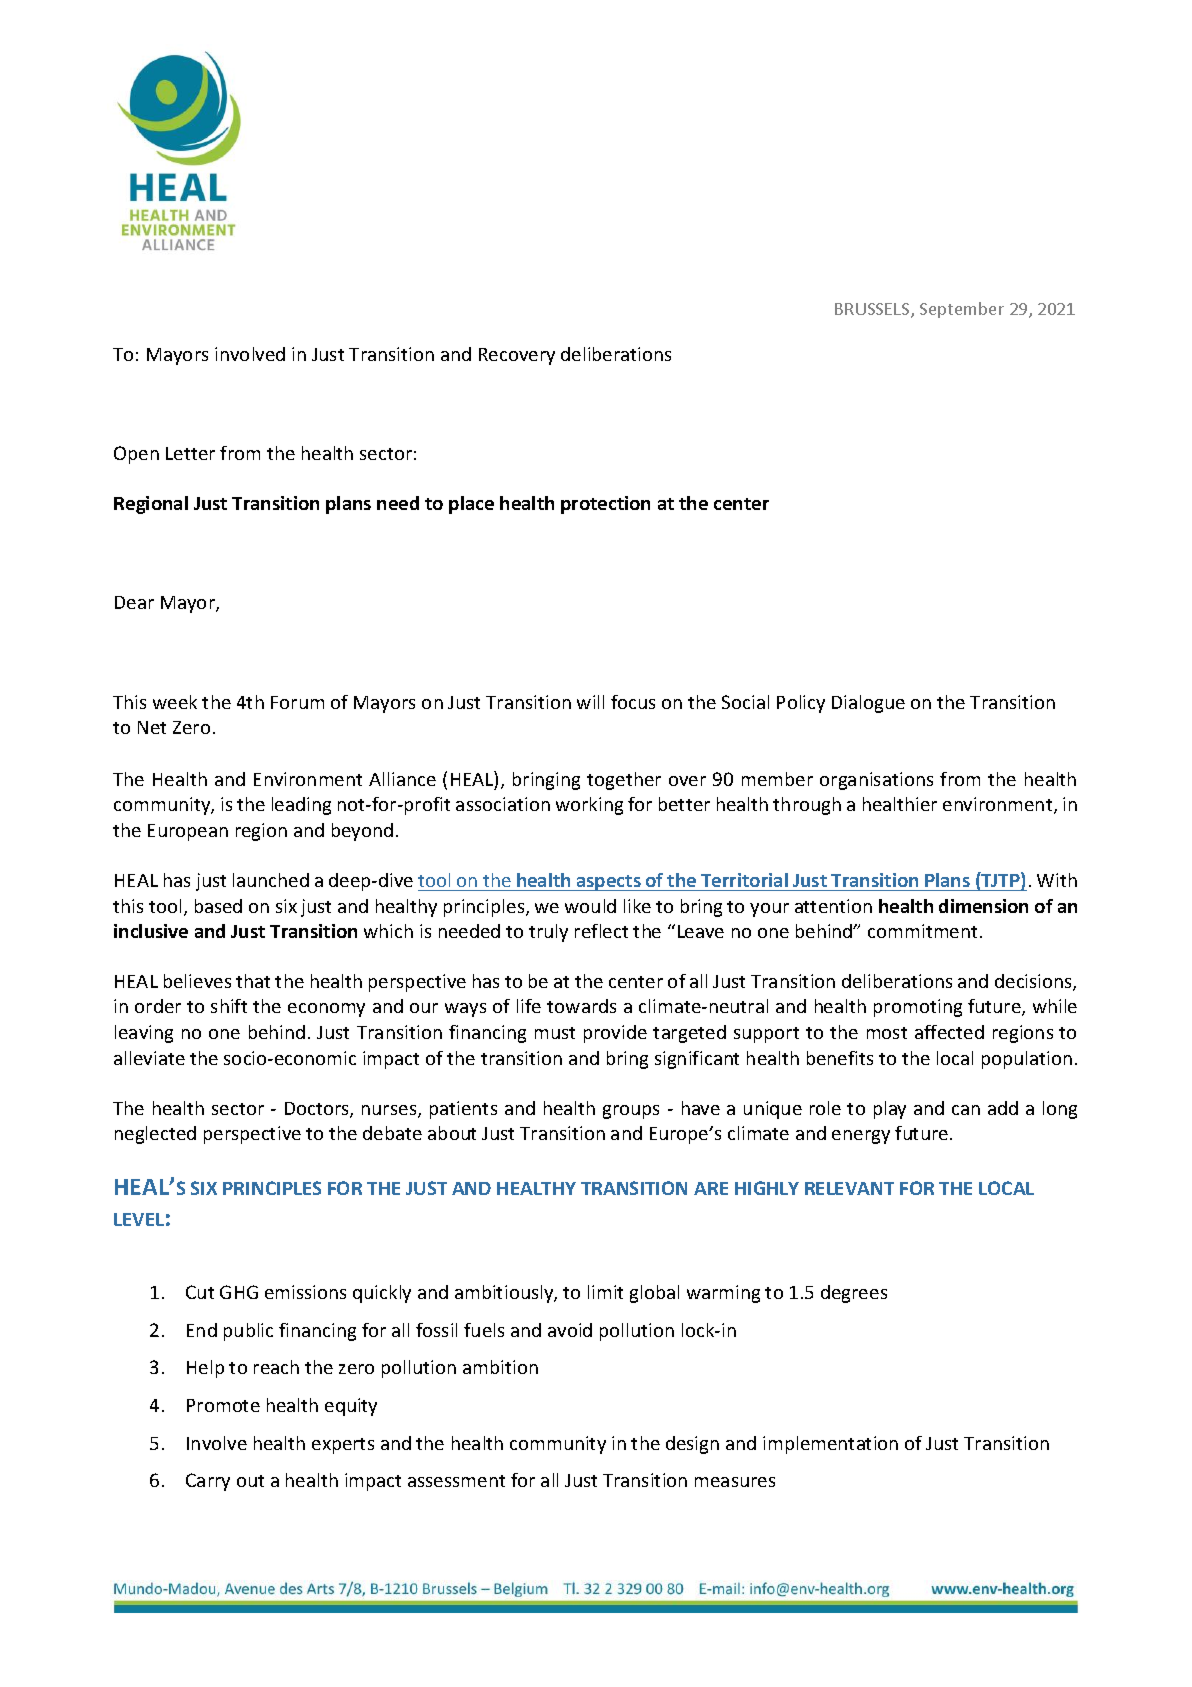 The image size is (1192, 1687). What do you see at coordinates (962, 310) in the screenshot?
I see `September` at bounding box center [962, 310].
